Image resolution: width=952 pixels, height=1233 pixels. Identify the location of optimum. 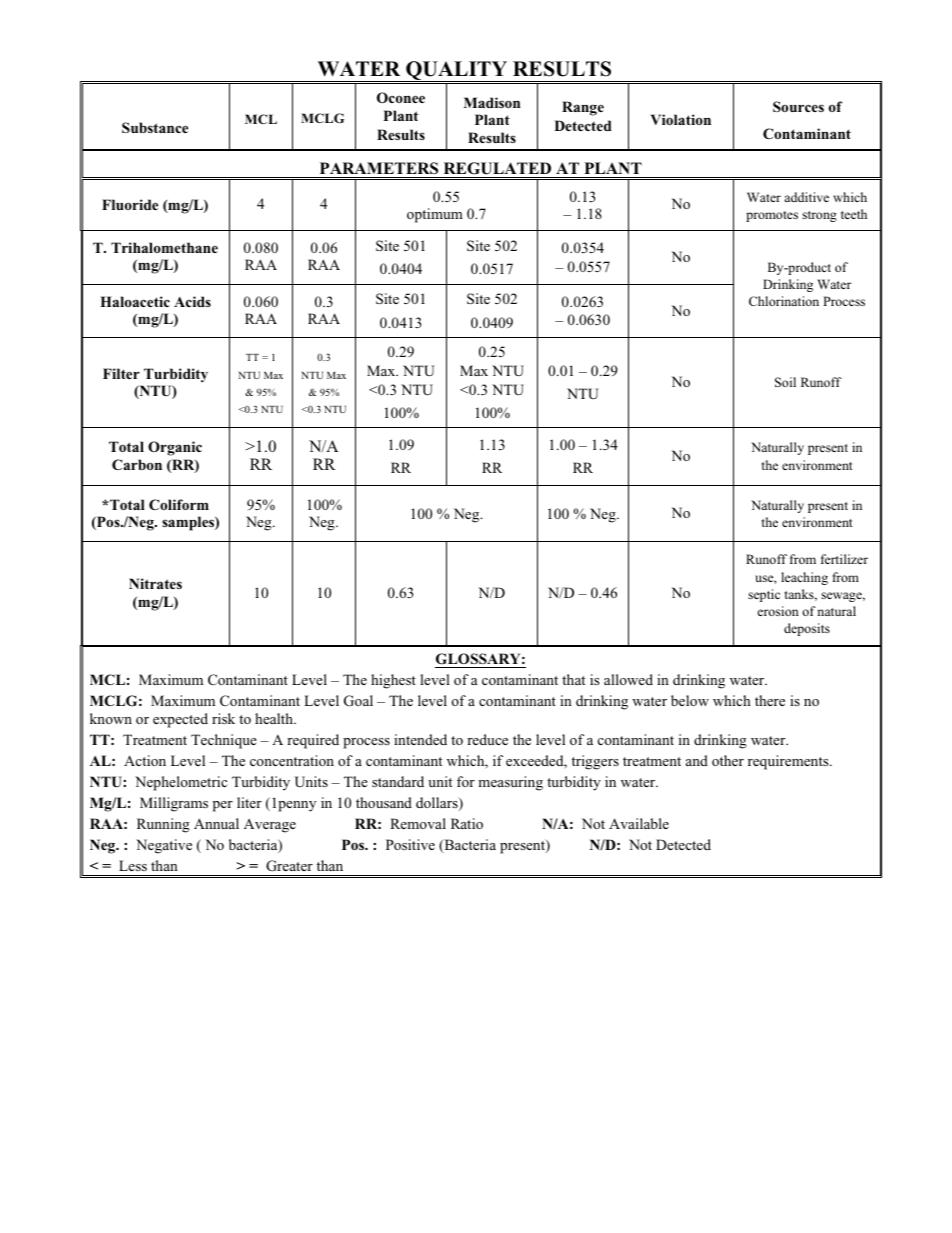
(435, 215).
